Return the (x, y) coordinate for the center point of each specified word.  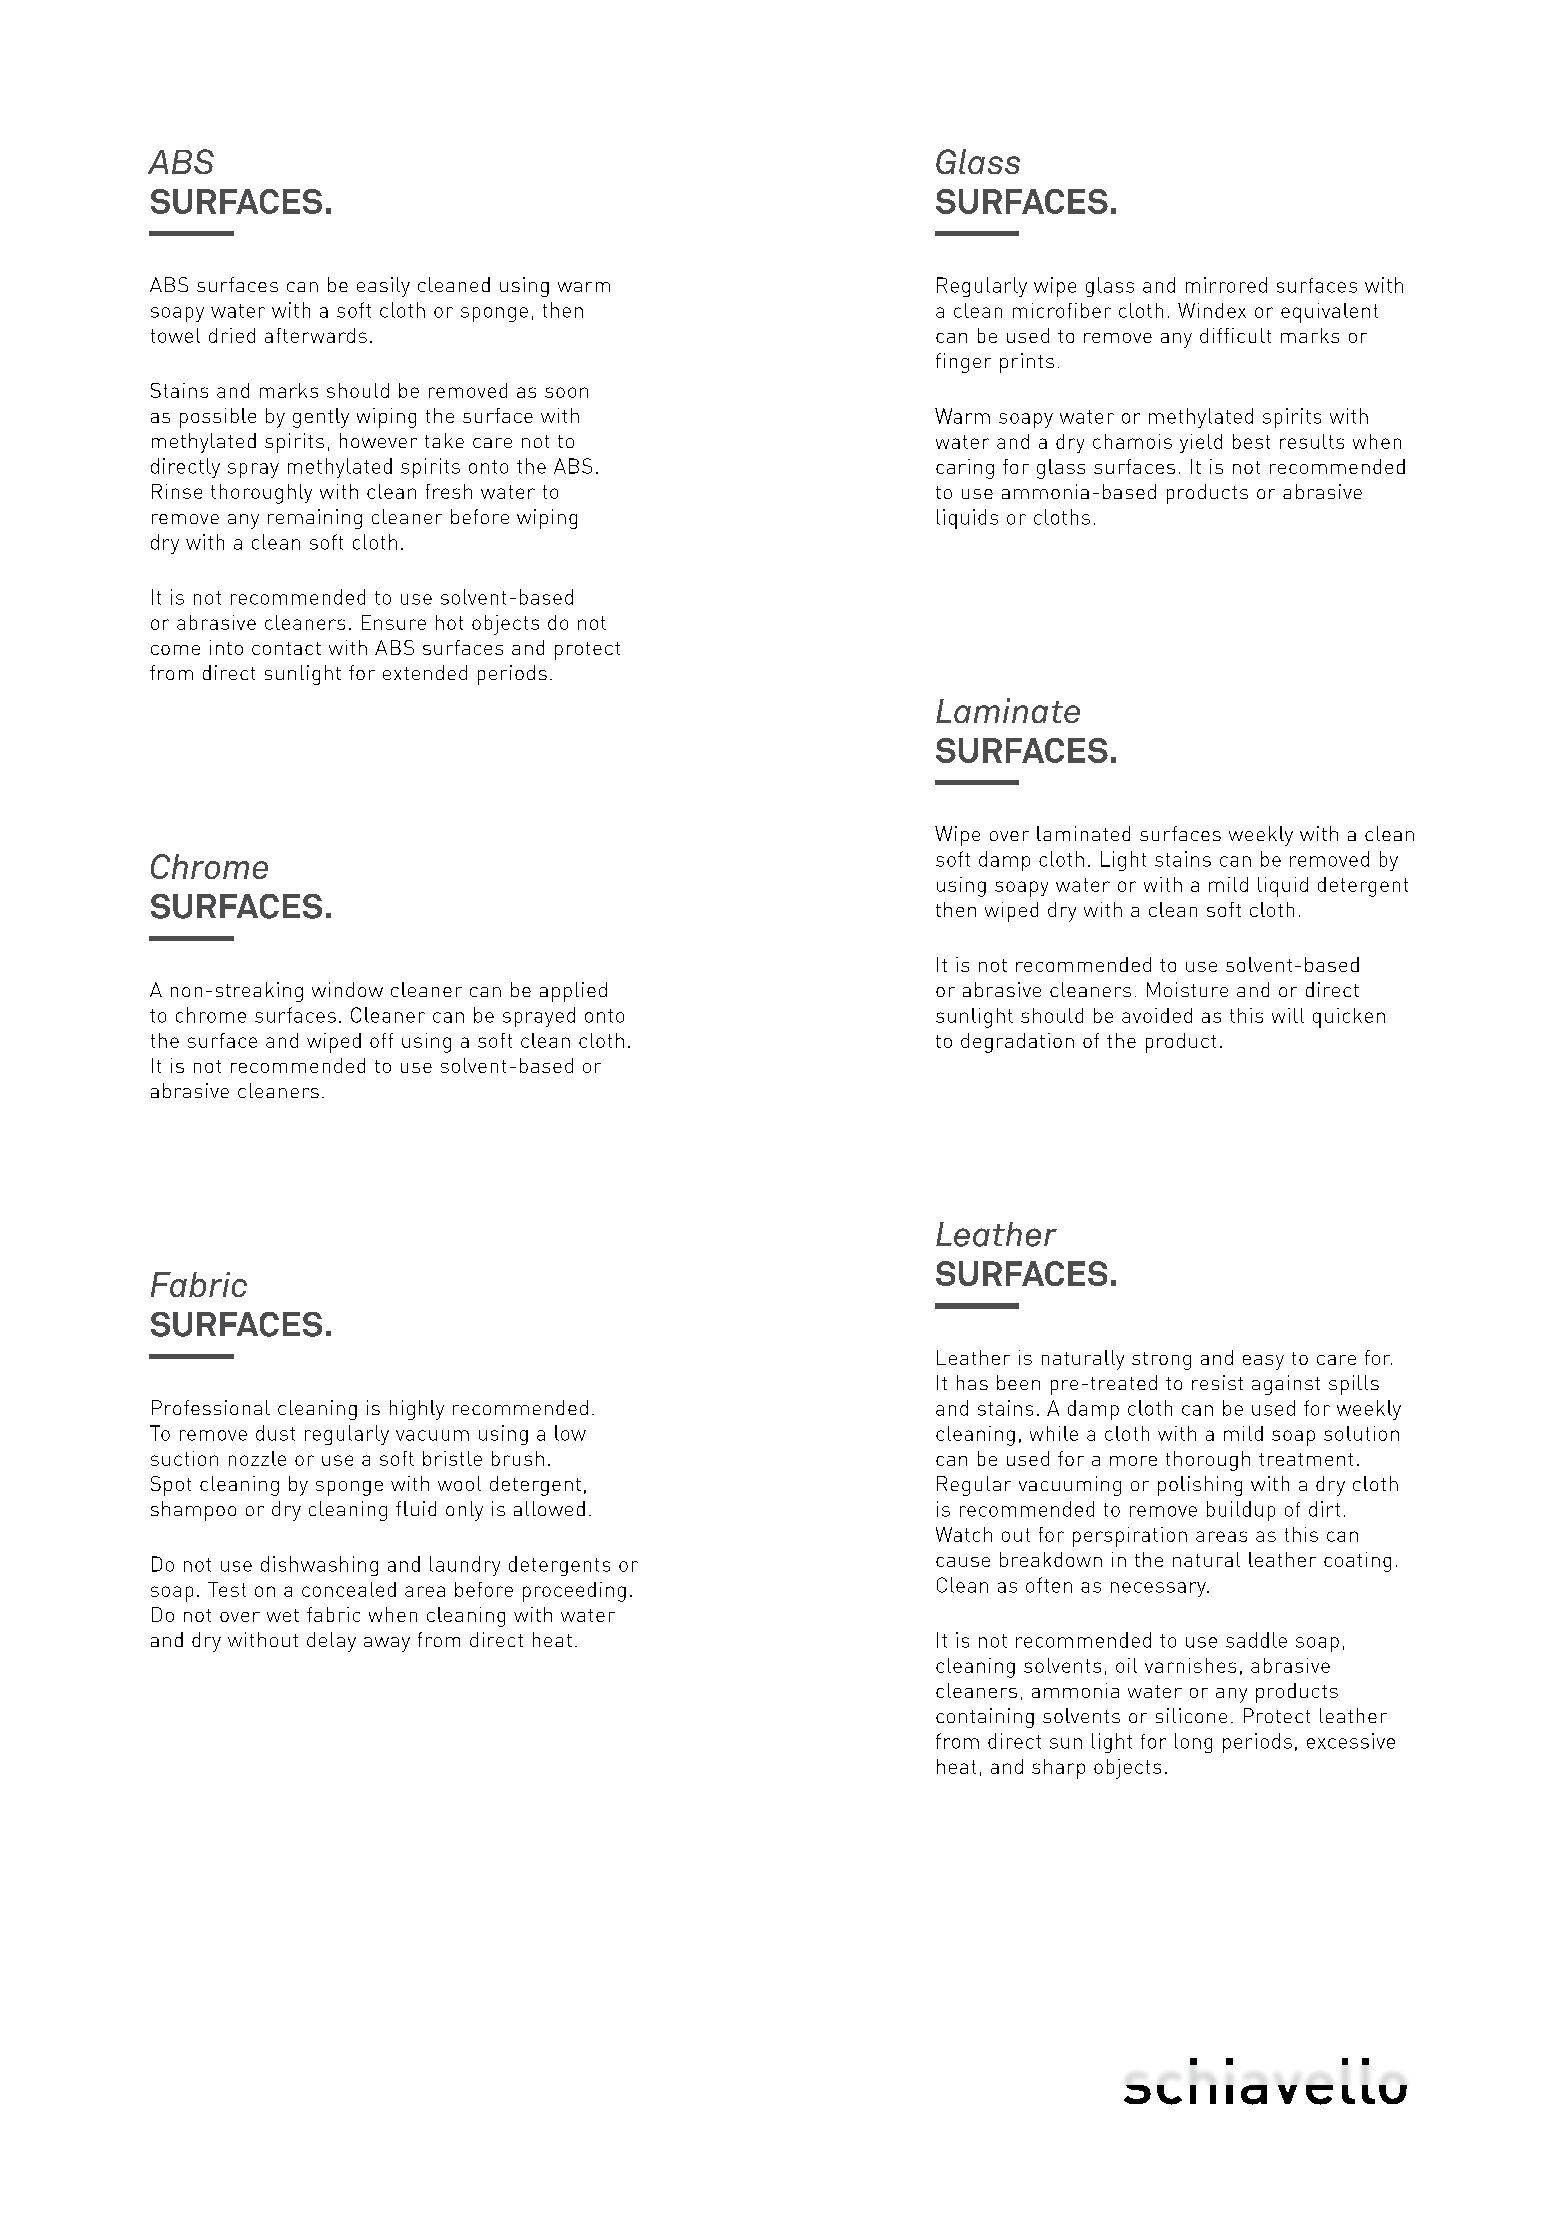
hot (449, 622)
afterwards (316, 335)
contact (286, 648)
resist (1217, 1382)
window (347, 989)
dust (275, 1433)
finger (963, 363)
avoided (1157, 1015)
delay (331, 1642)
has (972, 1382)
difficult (1235, 335)
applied (573, 992)
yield (1201, 443)
